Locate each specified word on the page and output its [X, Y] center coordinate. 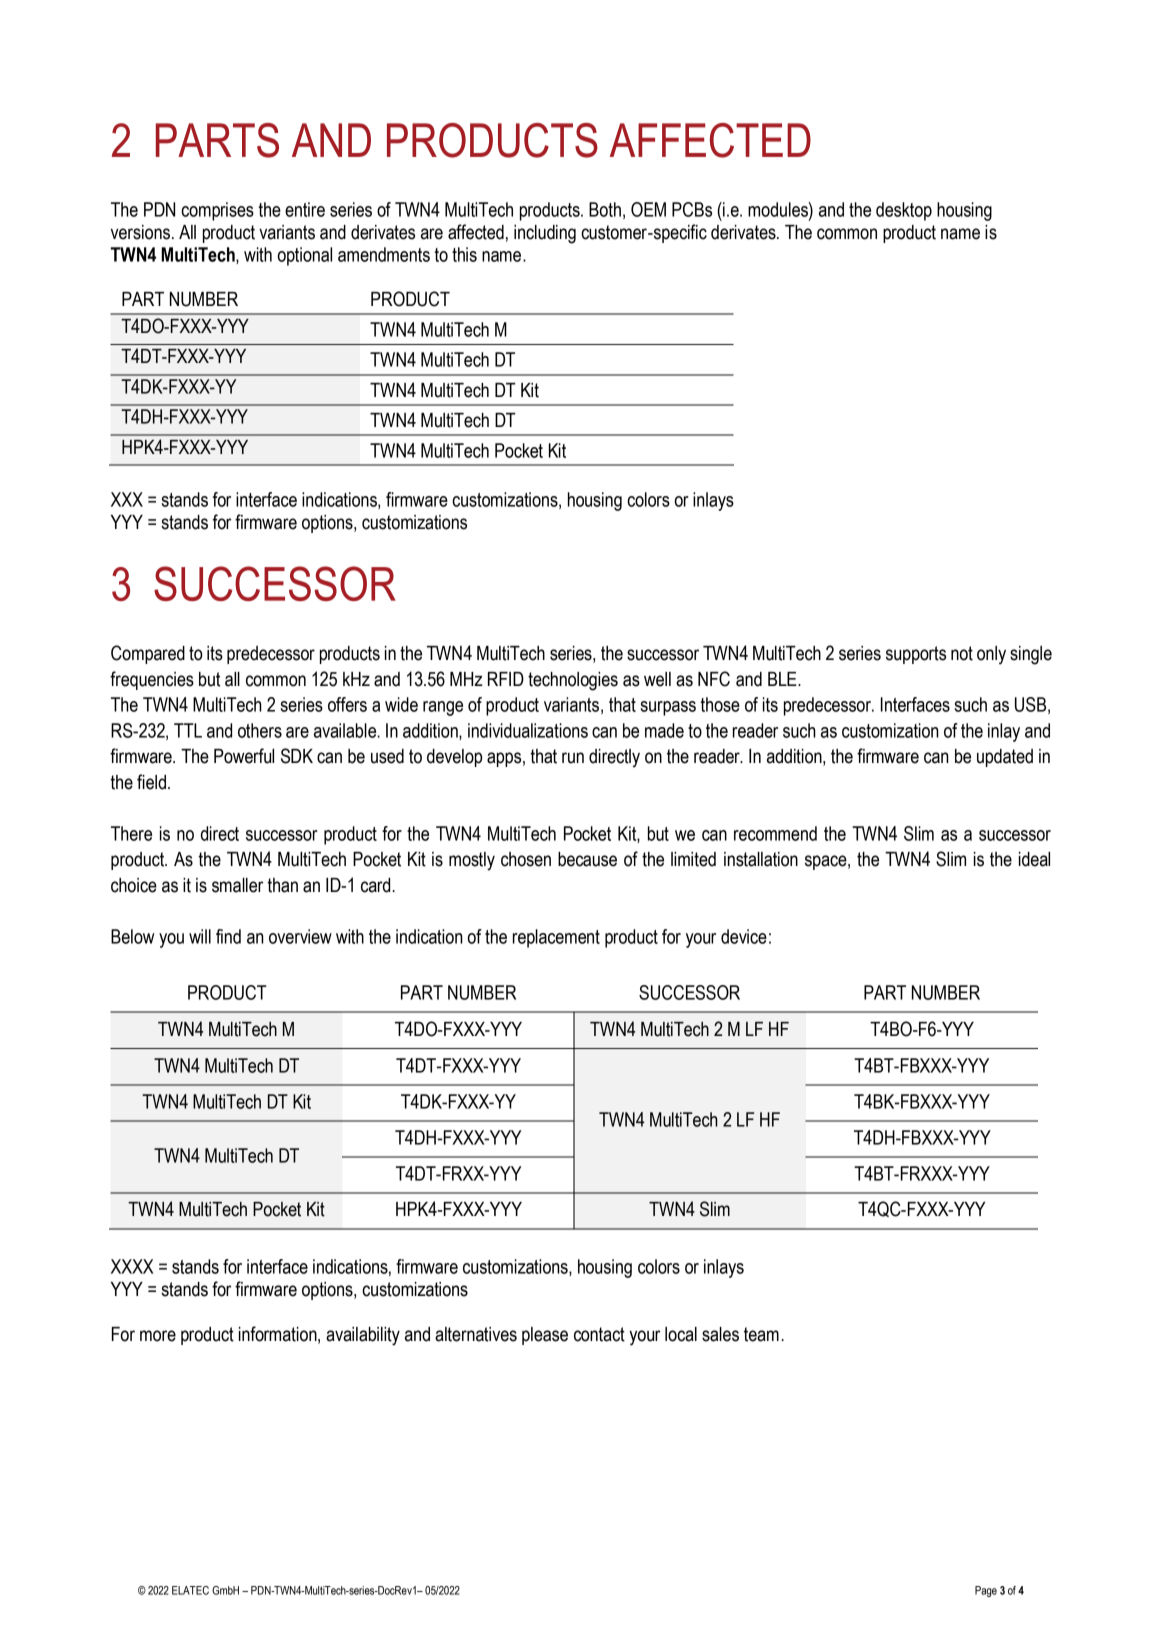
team [761, 1334]
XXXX [132, 1266]
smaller [237, 885]
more [158, 1336]
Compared [148, 654]
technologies [573, 681]
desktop [904, 211]
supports [916, 655]
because [587, 859]
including [545, 234]
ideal [1034, 859]
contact [599, 1334]
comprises [217, 211]
